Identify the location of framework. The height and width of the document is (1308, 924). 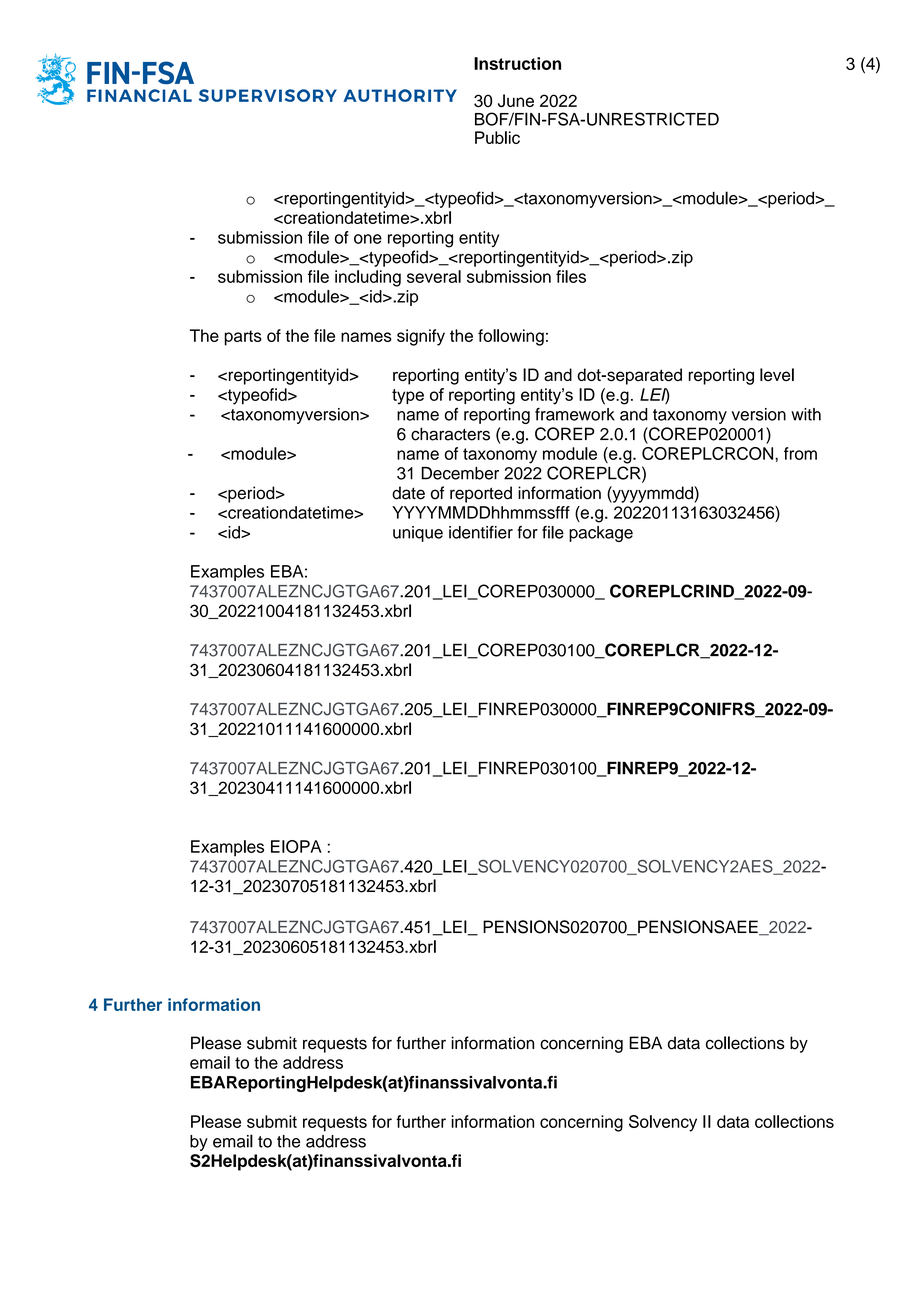
(575, 414).
